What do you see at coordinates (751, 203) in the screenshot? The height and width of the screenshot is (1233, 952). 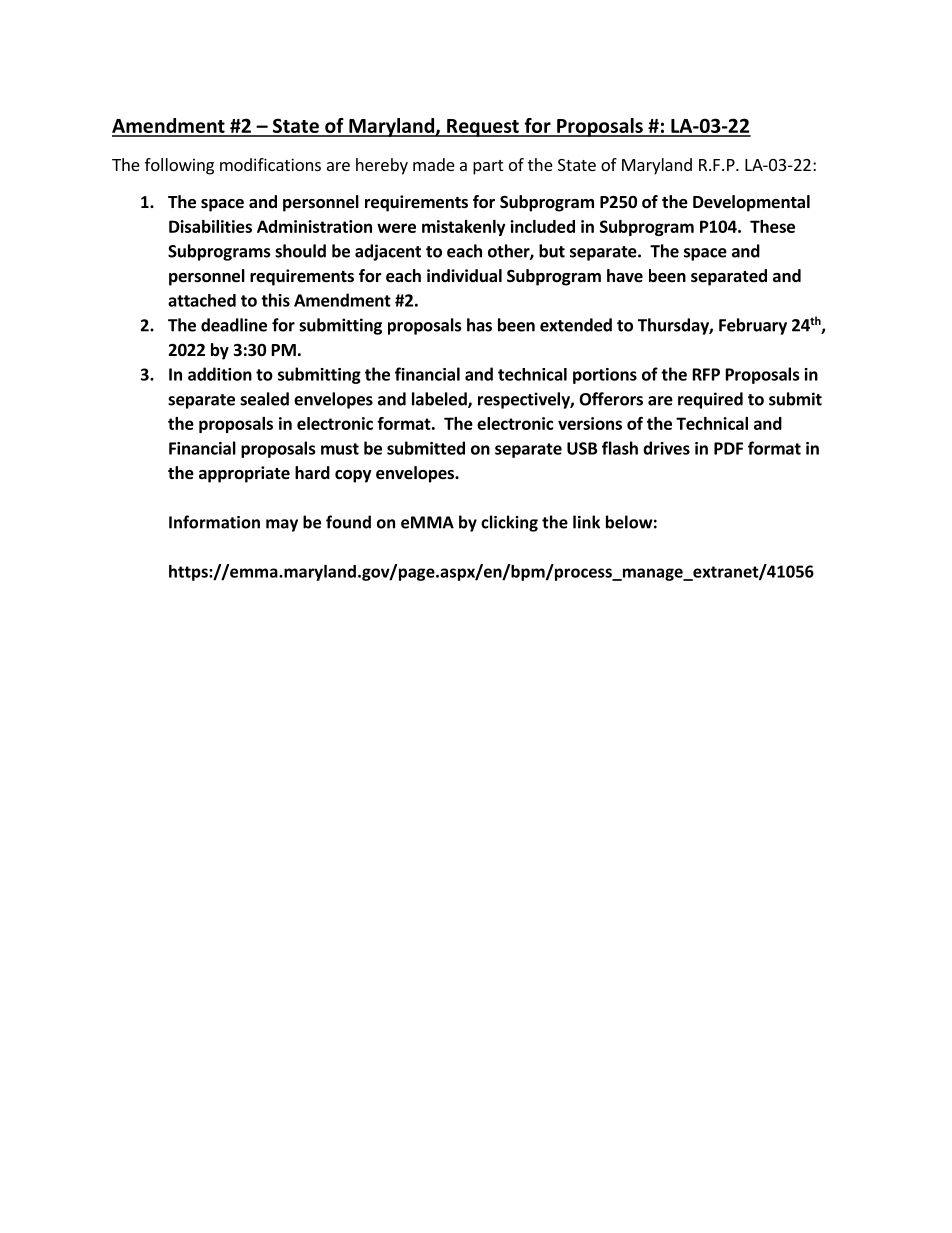 I see `Developmental` at bounding box center [751, 203].
